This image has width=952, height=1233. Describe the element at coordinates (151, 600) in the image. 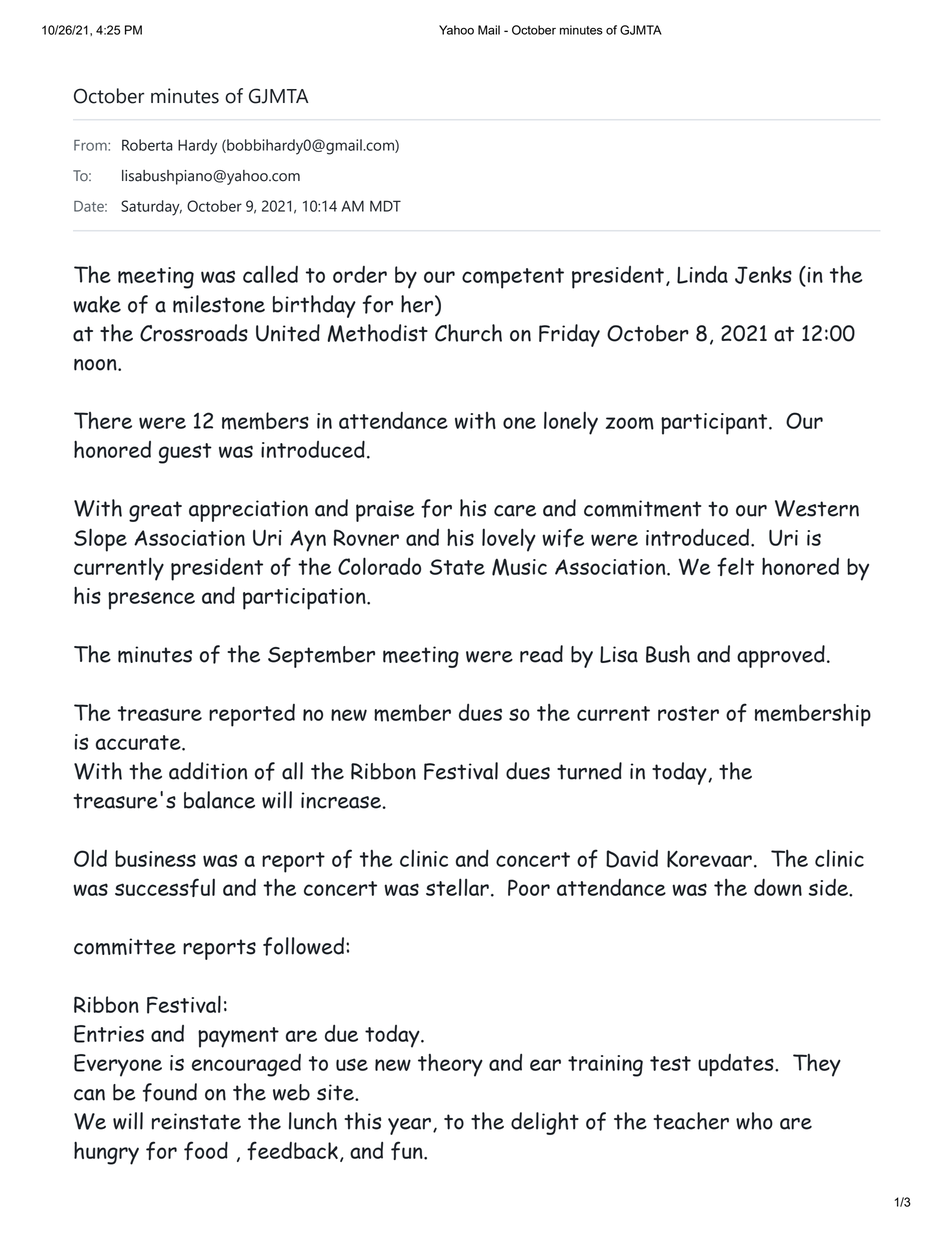

I see `presence` at that location.
